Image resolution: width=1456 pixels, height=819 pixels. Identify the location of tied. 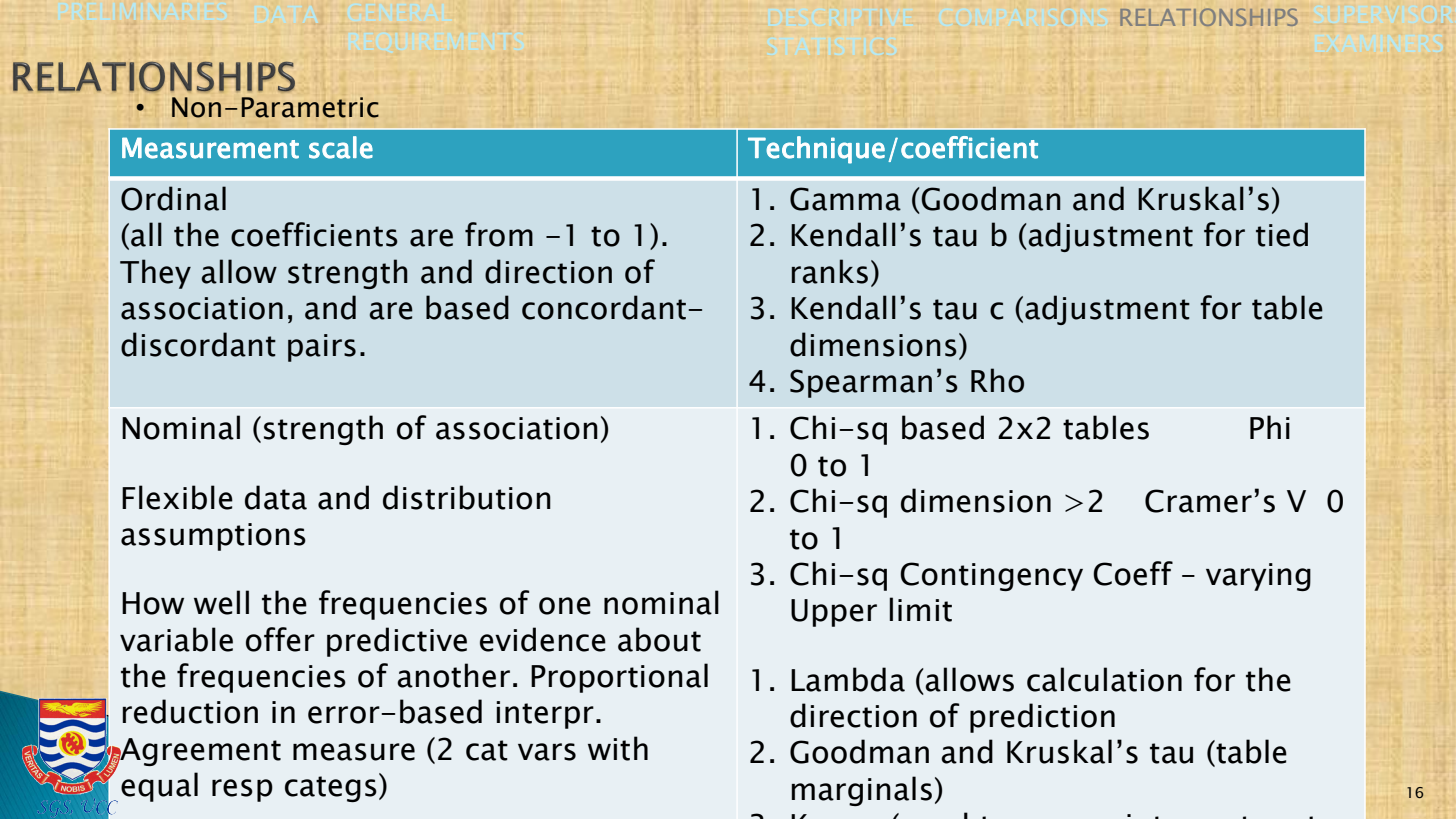
(1282, 234).
